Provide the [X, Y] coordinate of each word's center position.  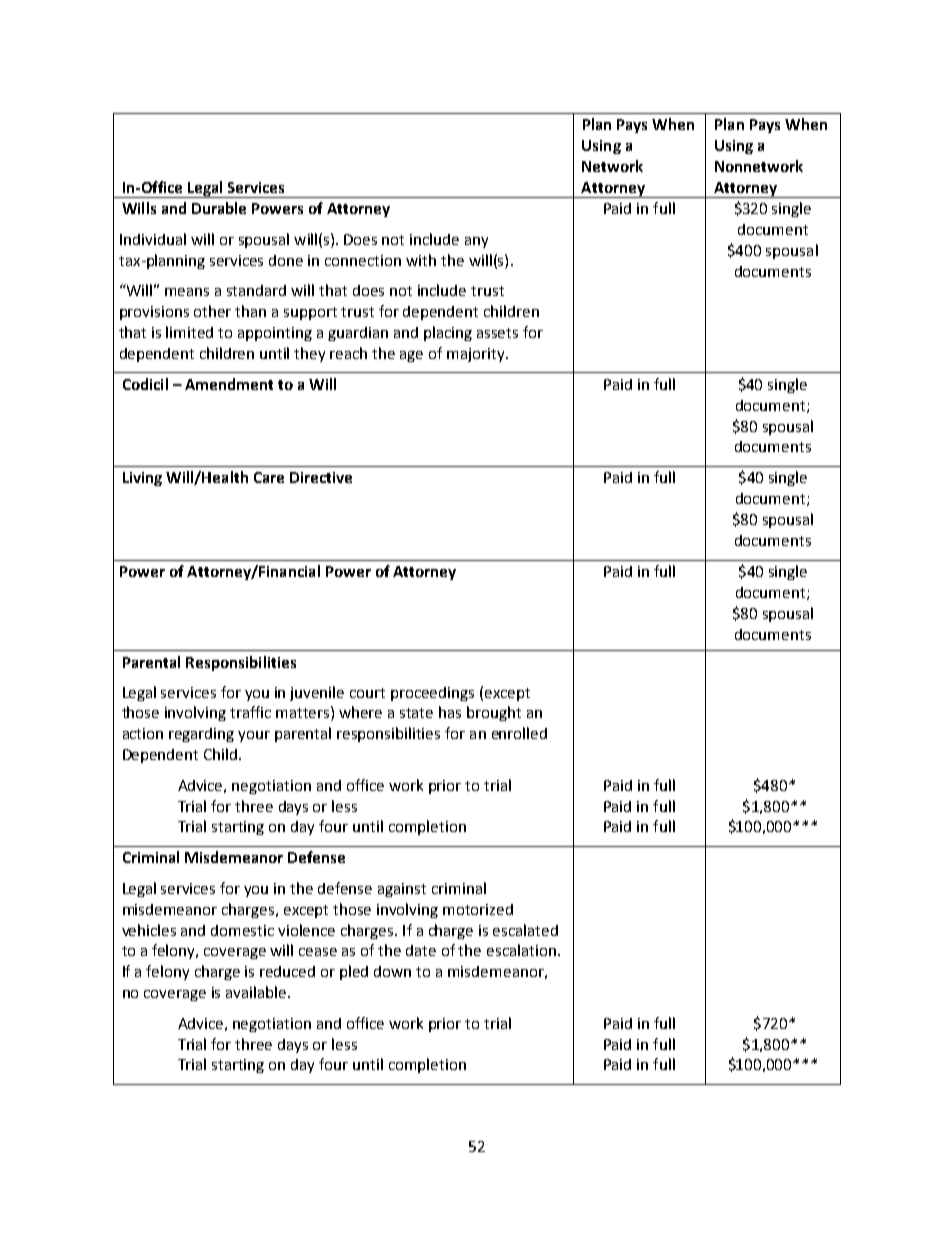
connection [363, 260]
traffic [250, 712]
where [360, 712]
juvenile [317, 693]
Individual [153, 239]
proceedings [432, 694]
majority [477, 355]
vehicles [149, 930]
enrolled [519, 733]
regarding [201, 735]
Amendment [229, 384]
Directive [321, 477]
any [476, 242]
